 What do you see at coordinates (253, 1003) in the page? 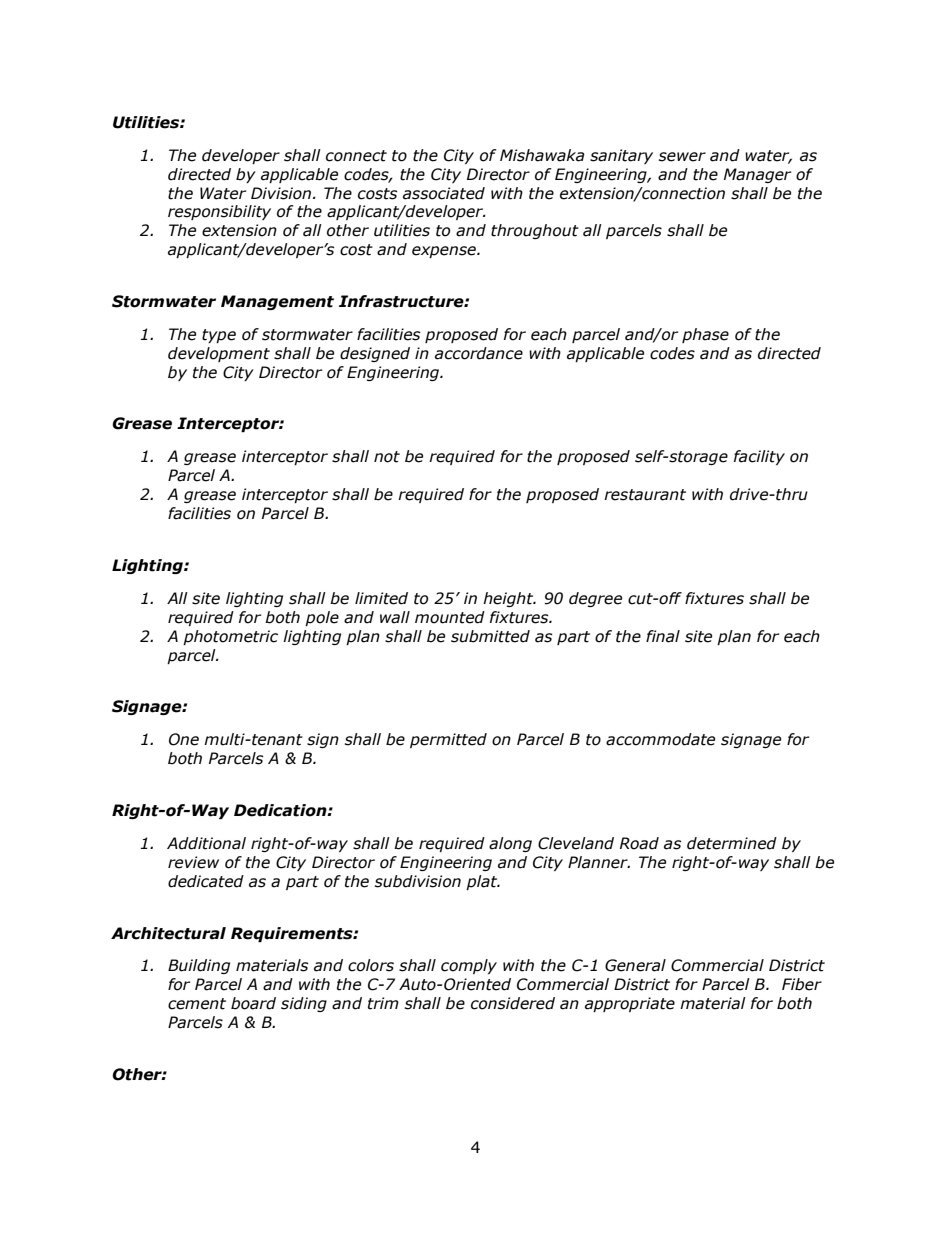
I see `board` at bounding box center [253, 1003].
